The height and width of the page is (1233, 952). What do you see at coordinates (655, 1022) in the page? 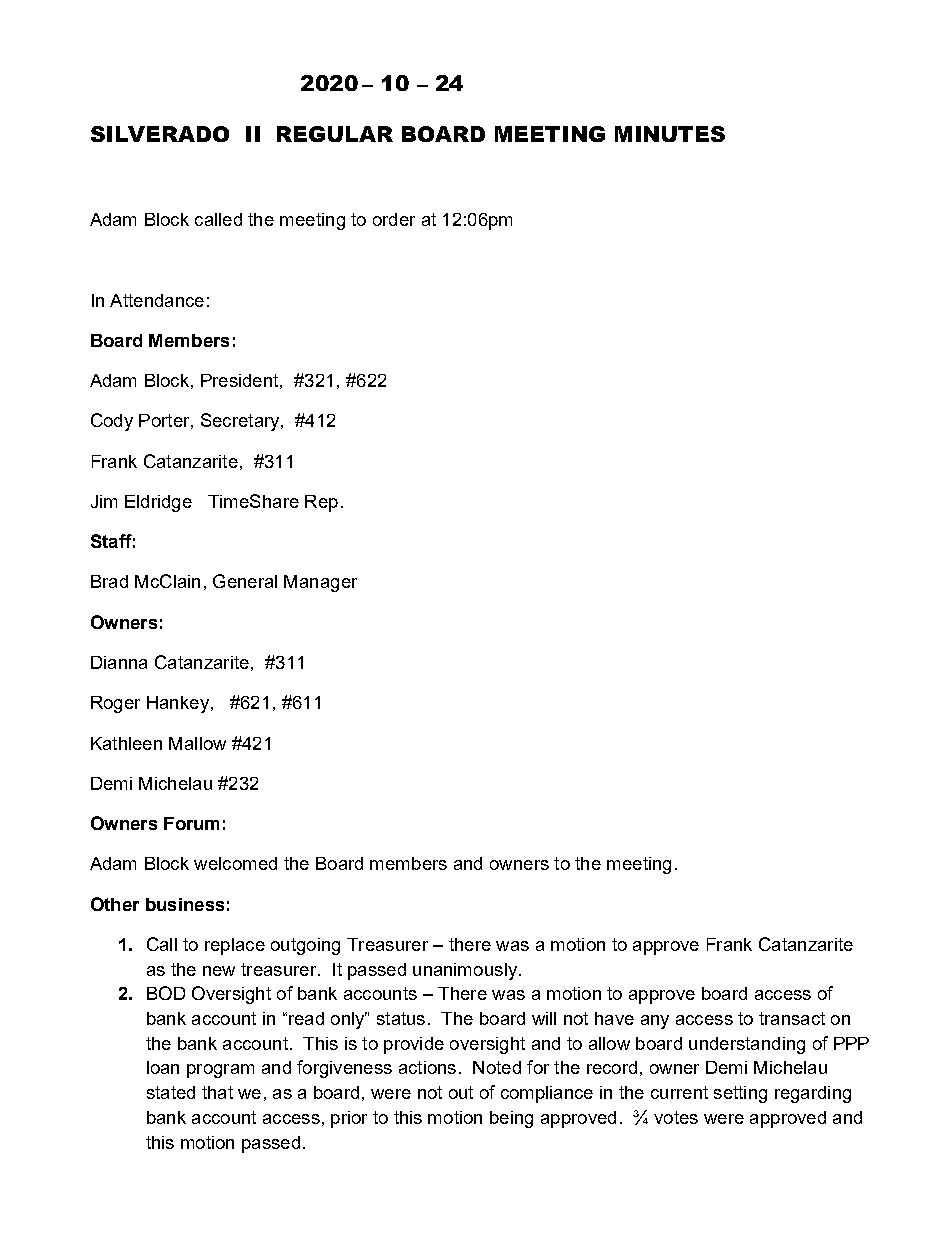
I see `any` at bounding box center [655, 1022].
